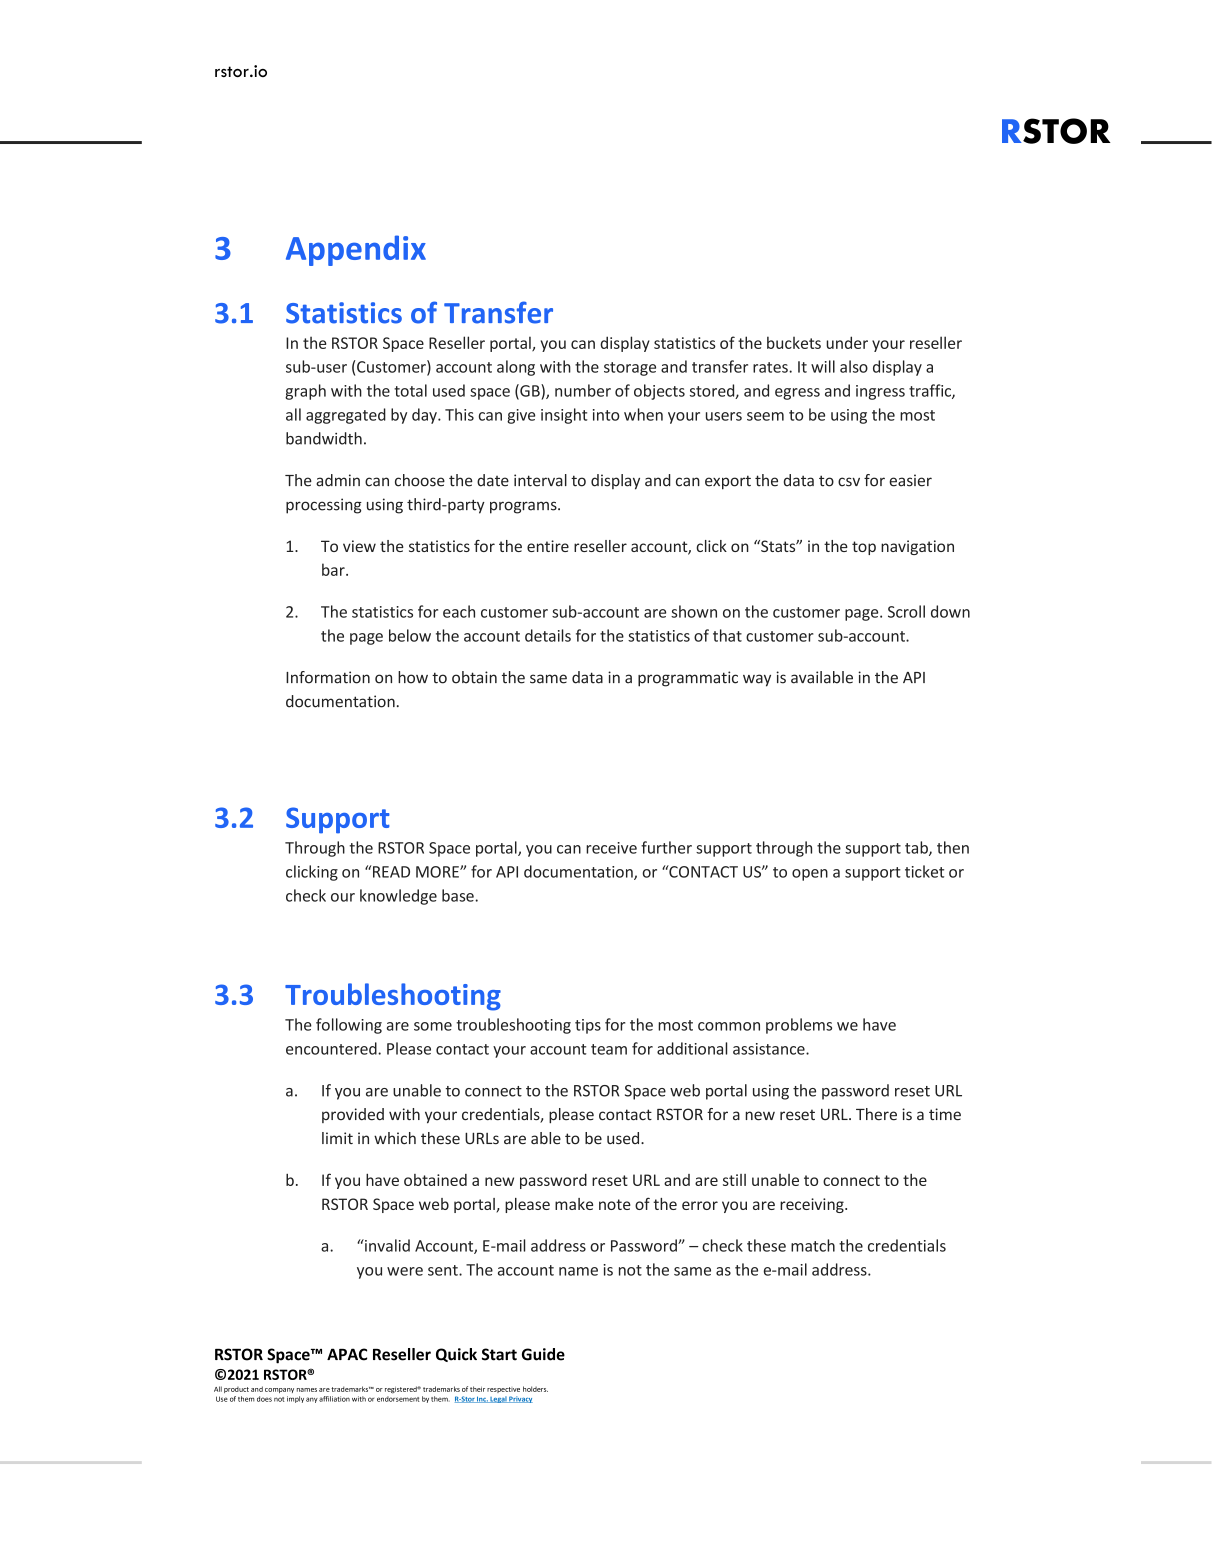 This document has height=1568, width=1212. What do you see at coordinates (611, 848) in the document?
I see `receive` at bounding box center [611, 848].
